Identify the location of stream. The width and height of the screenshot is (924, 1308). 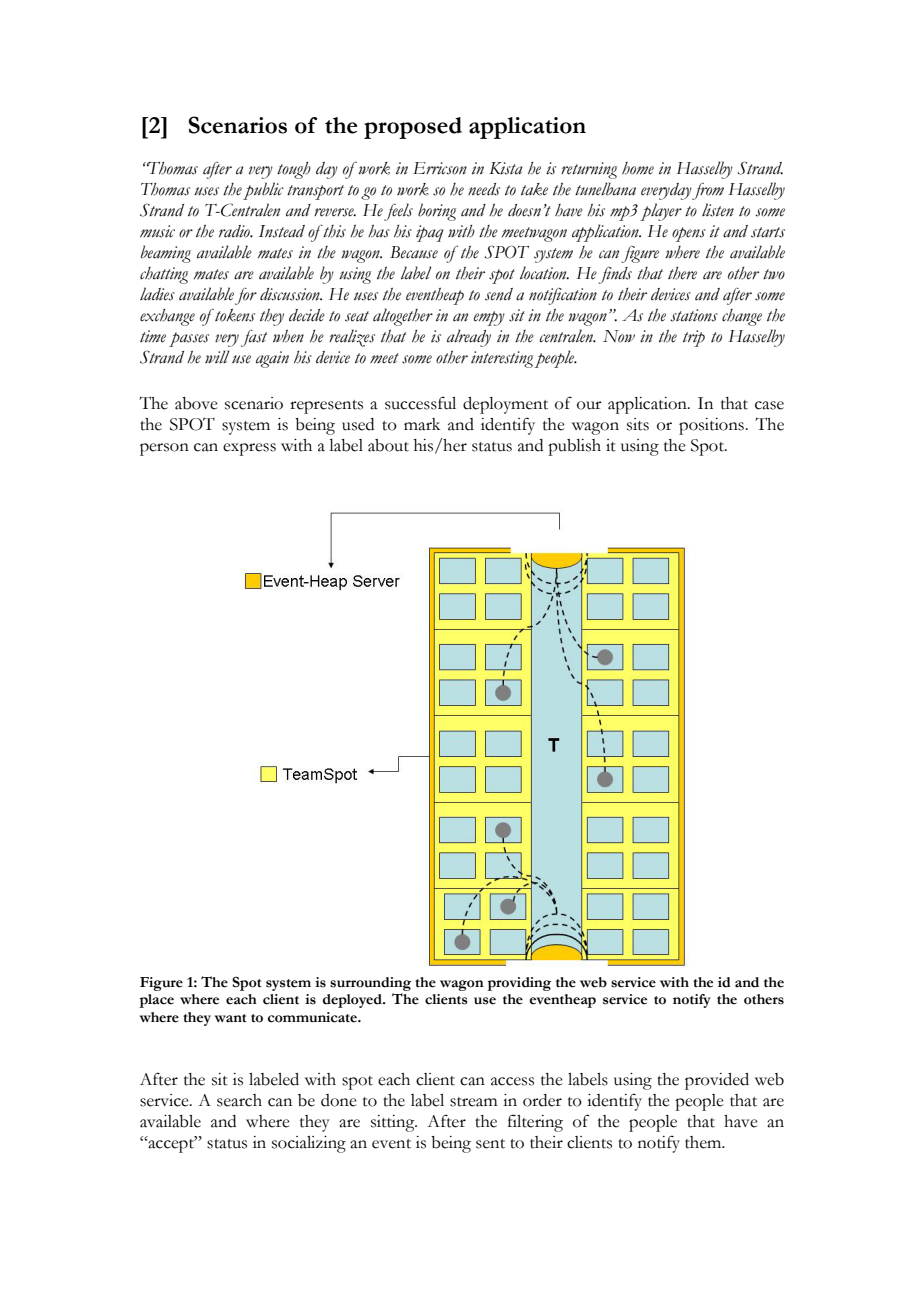
(473, 1102).
